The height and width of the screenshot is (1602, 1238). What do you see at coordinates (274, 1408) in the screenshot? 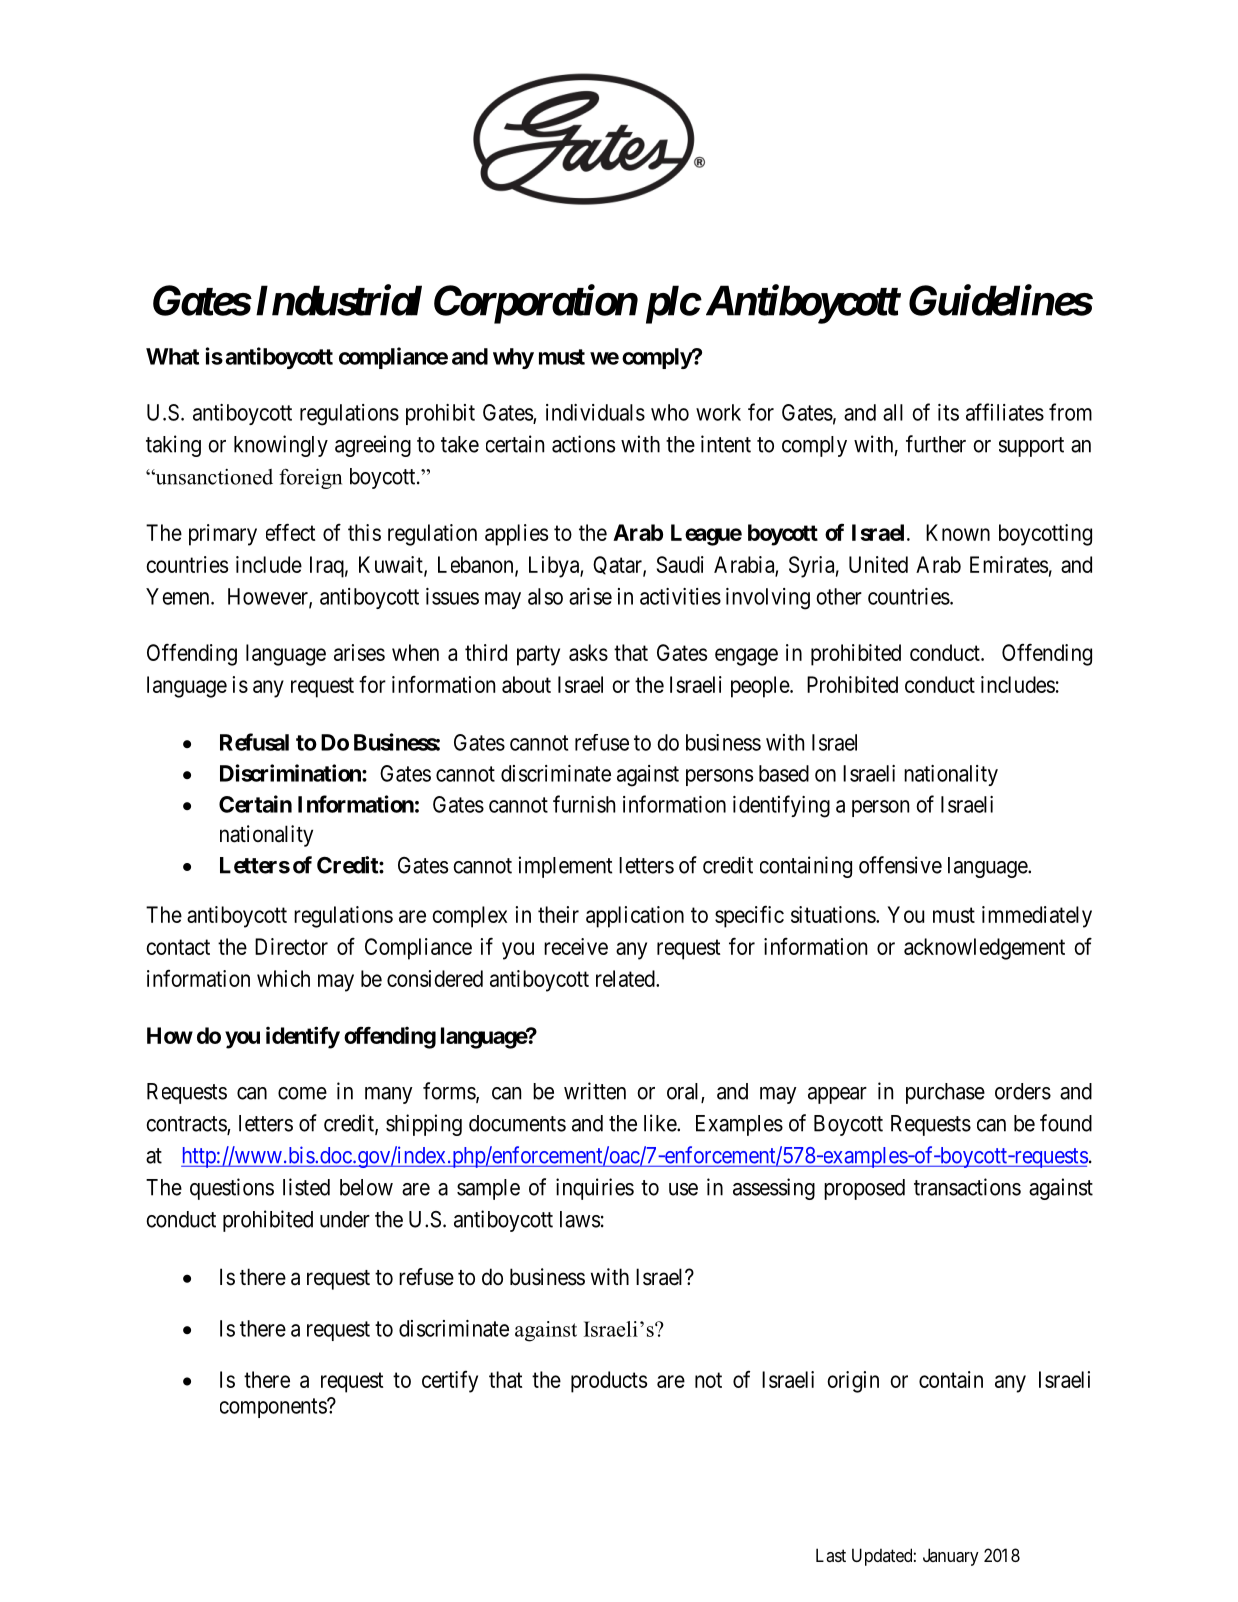
I see `components` at bounding box center [274, 1408].
